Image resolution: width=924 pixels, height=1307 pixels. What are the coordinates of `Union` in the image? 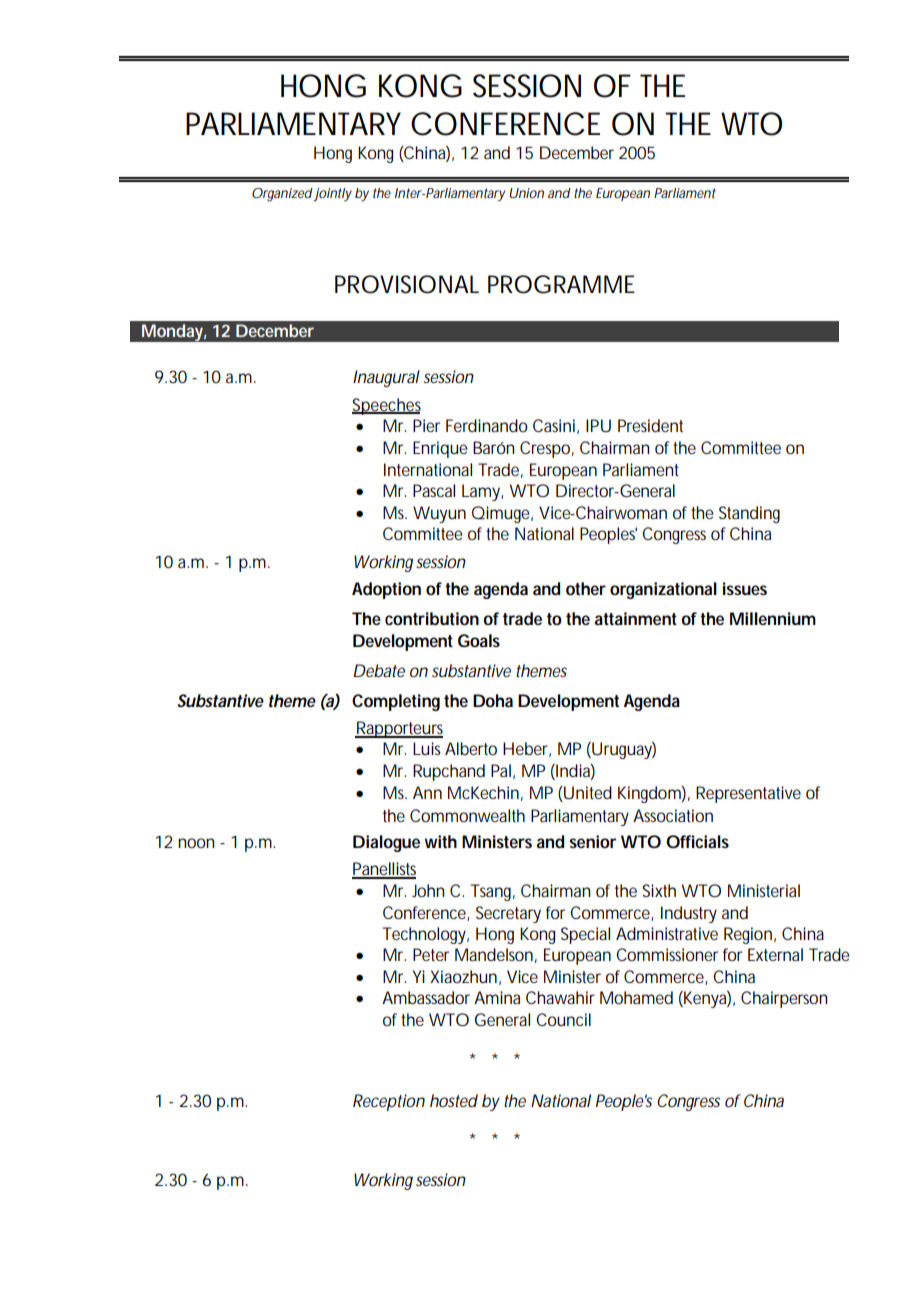 It's located at (526, 193).
